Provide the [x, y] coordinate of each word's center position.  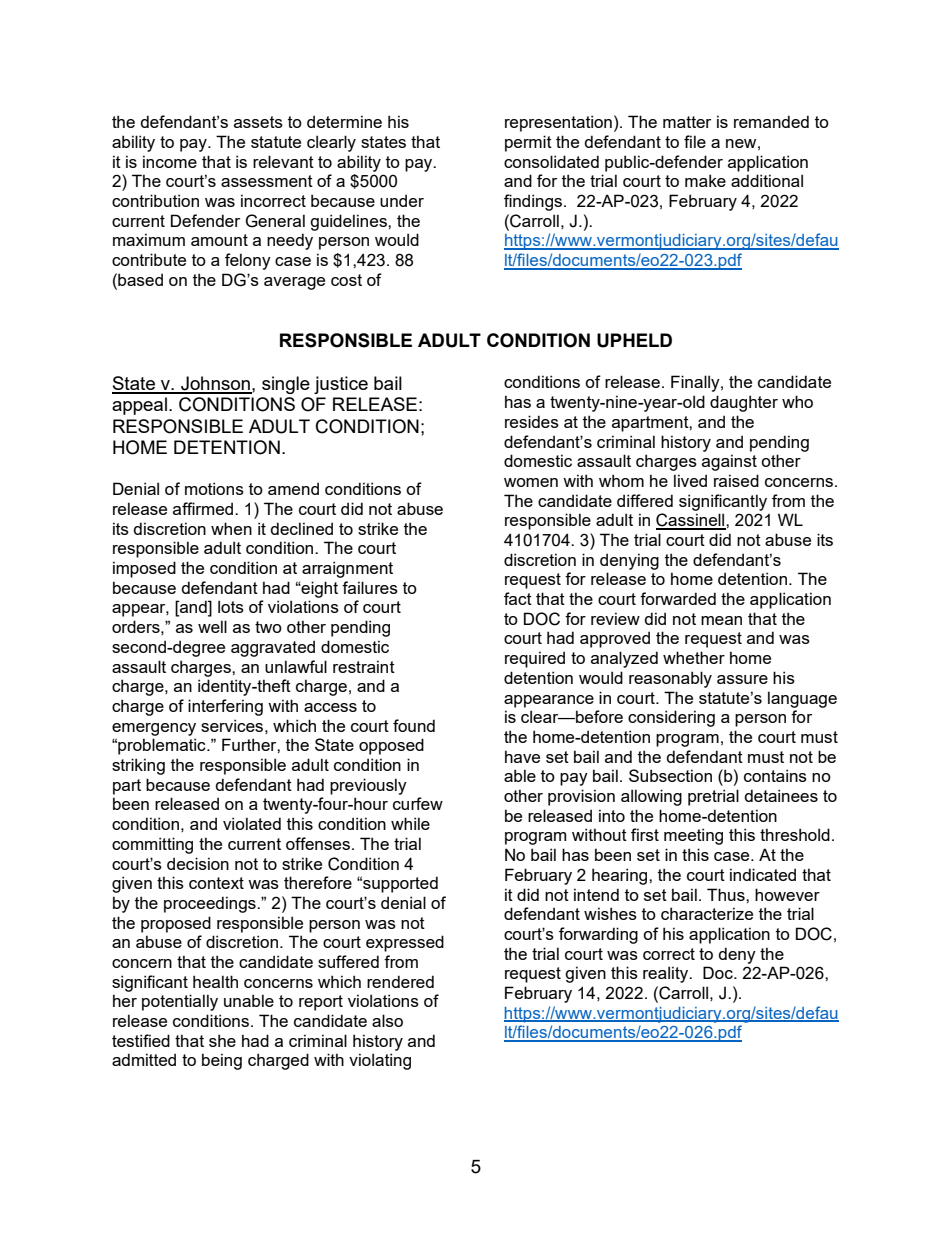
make [705, 180]
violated [252, 823]
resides [532, 421]
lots [231, 606]
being [222, 1061]
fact [518, 598]
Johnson [215, 384]
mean [721, 620]
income [170, 161]
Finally [696, 383]
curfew [418, 803]
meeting [693, 836]
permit [528, 143]
